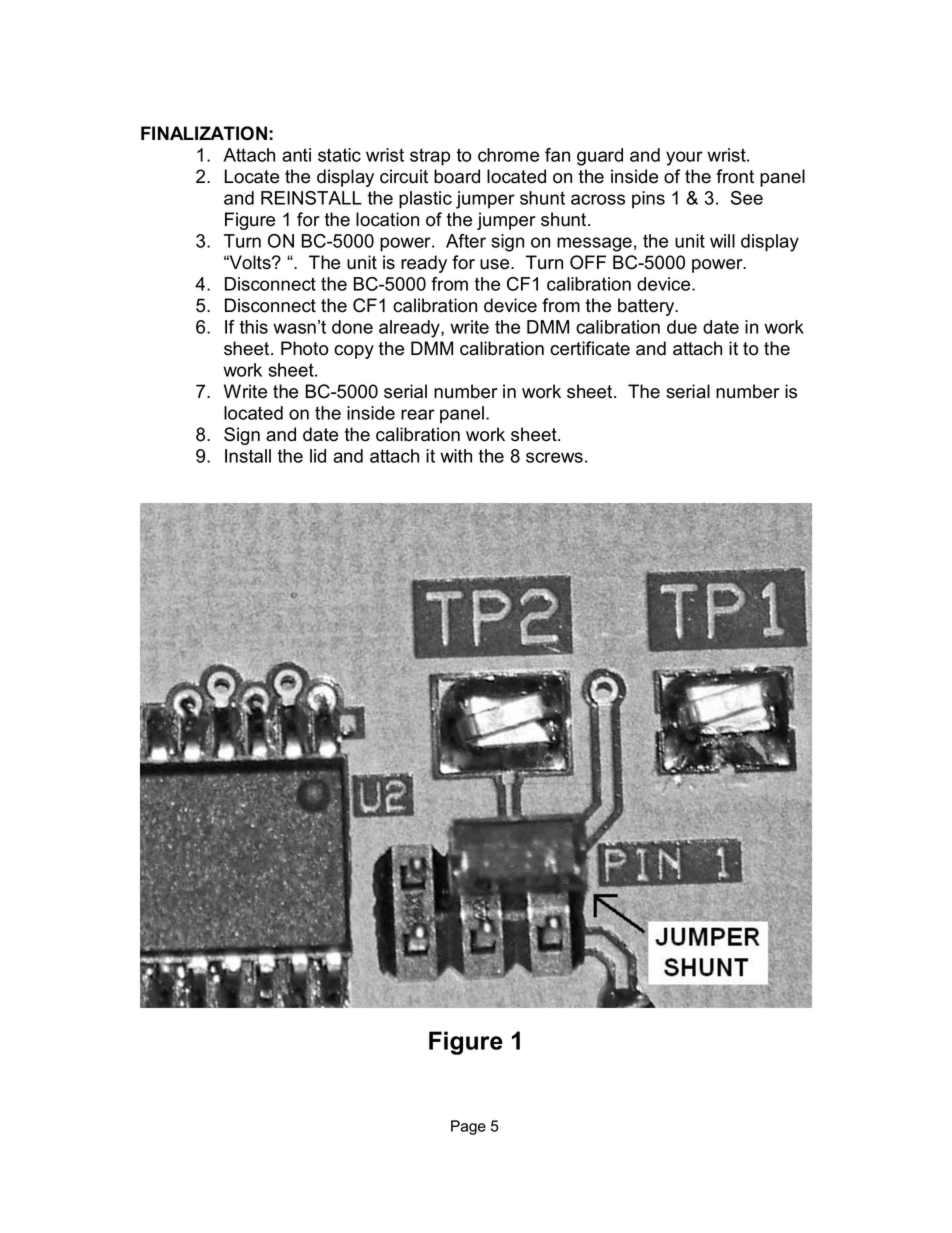 This image has width=952, height=1233. I want to click on rear, so click(418, 414).
